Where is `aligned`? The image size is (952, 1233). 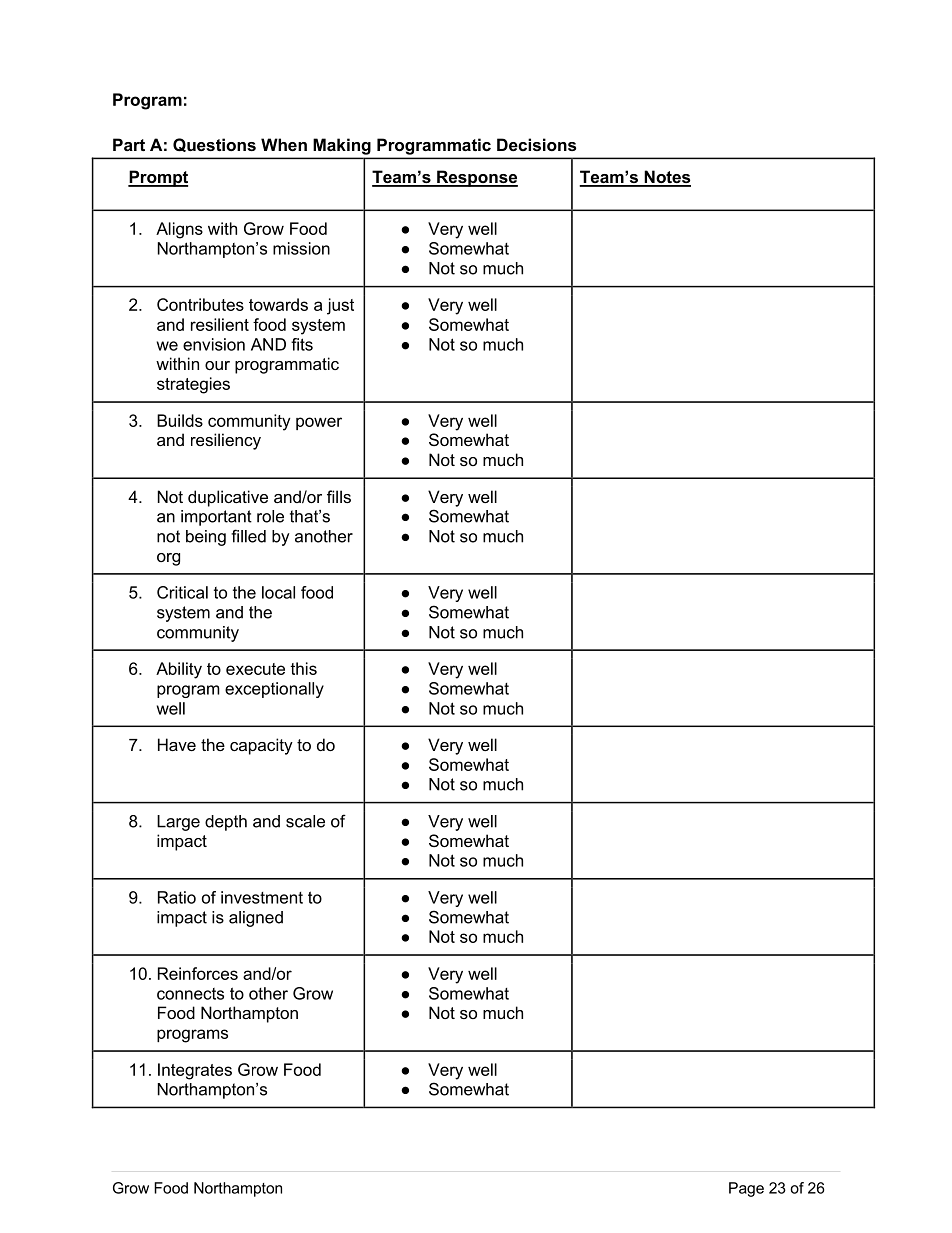 aligned is located at coordinates (256, 919).
